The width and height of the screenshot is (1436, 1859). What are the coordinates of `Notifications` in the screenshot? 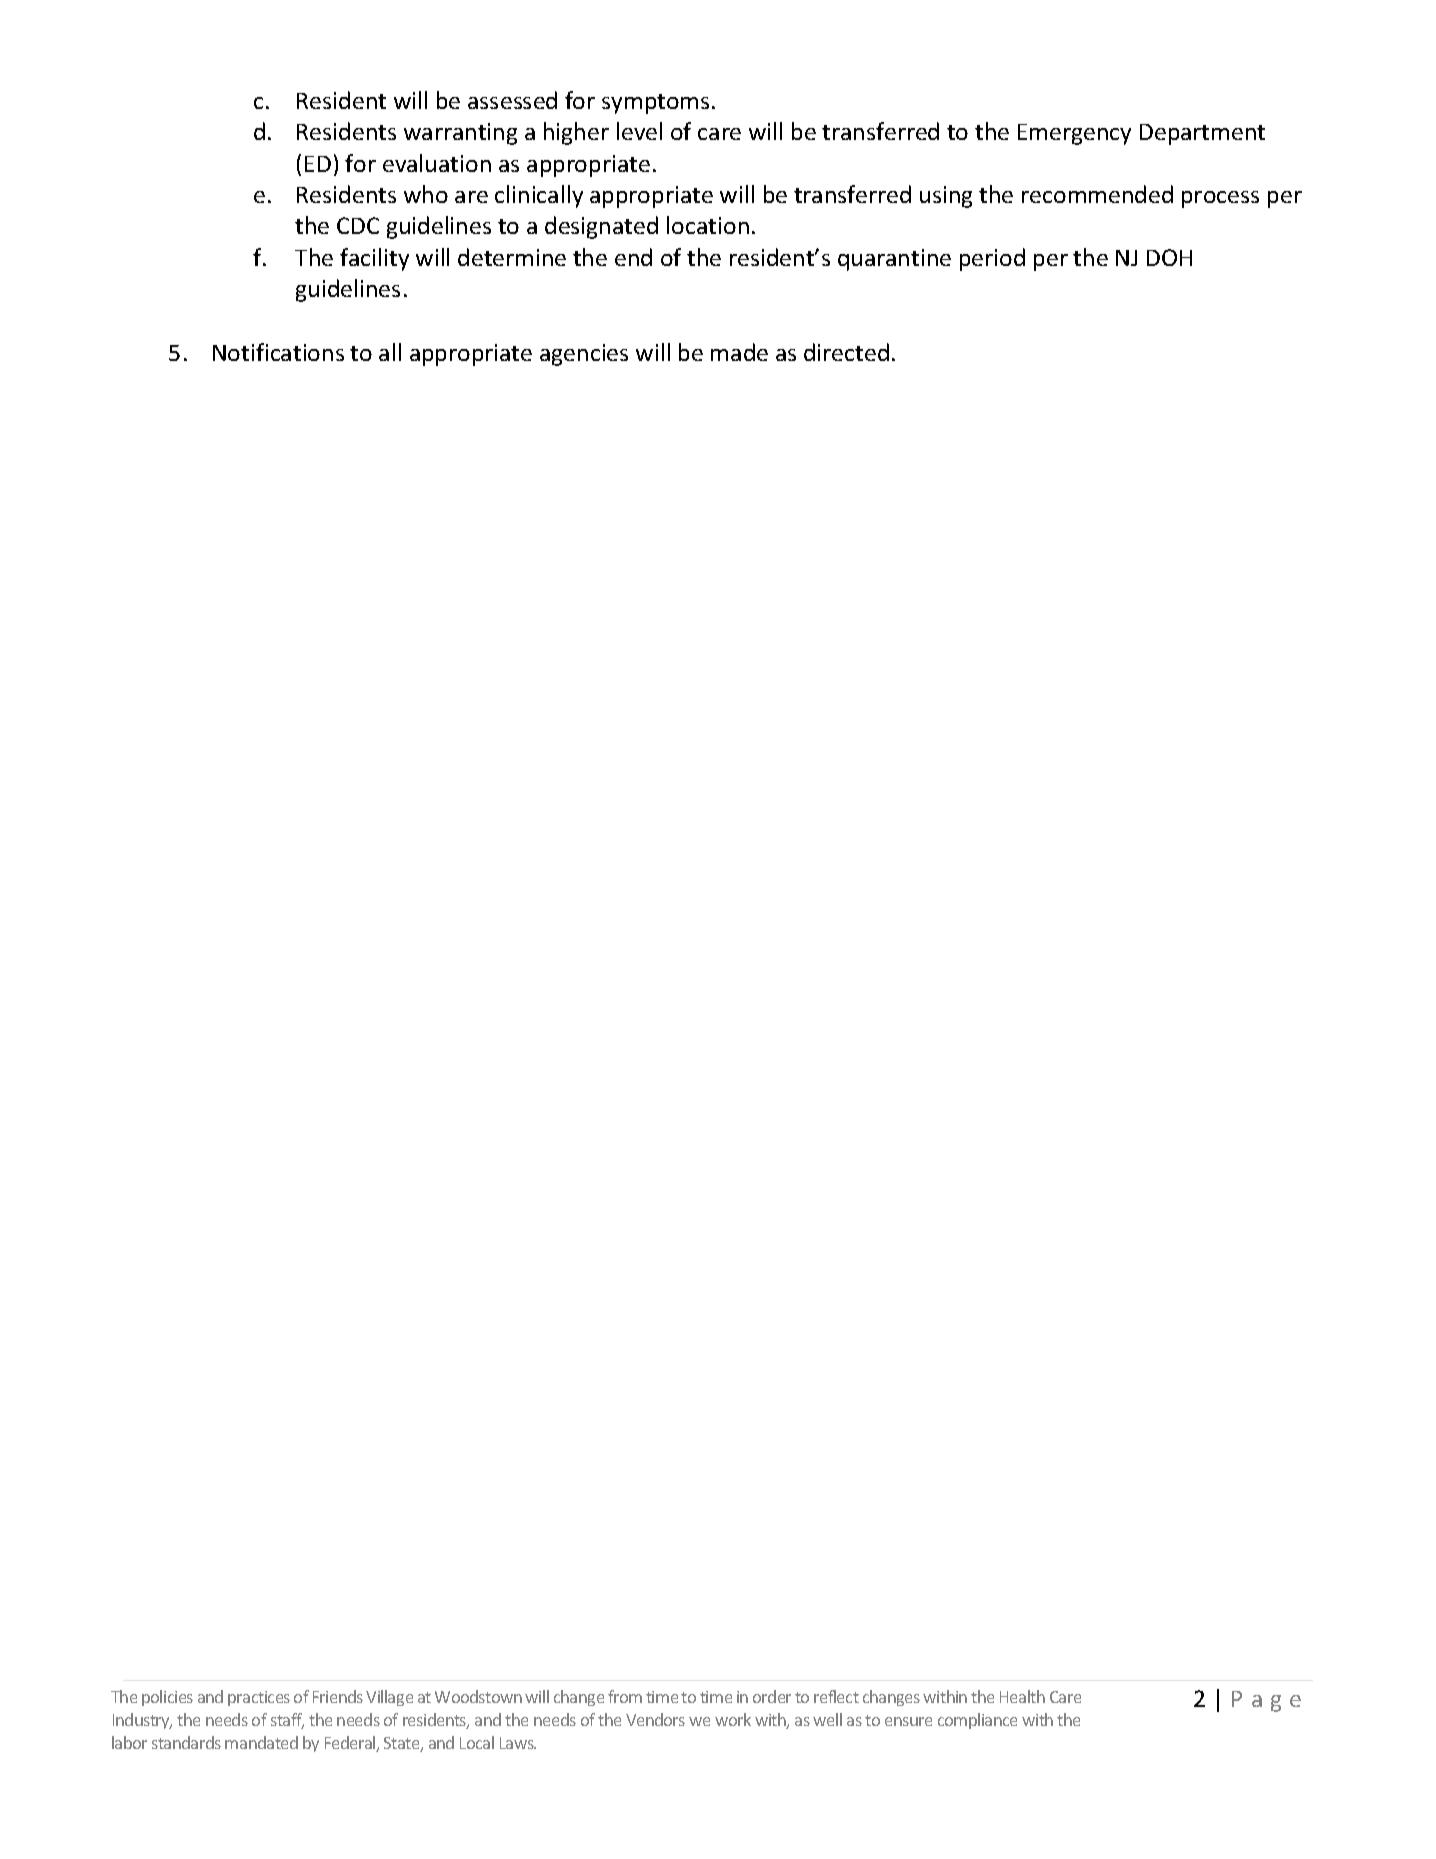 It's located at (278, 352).
